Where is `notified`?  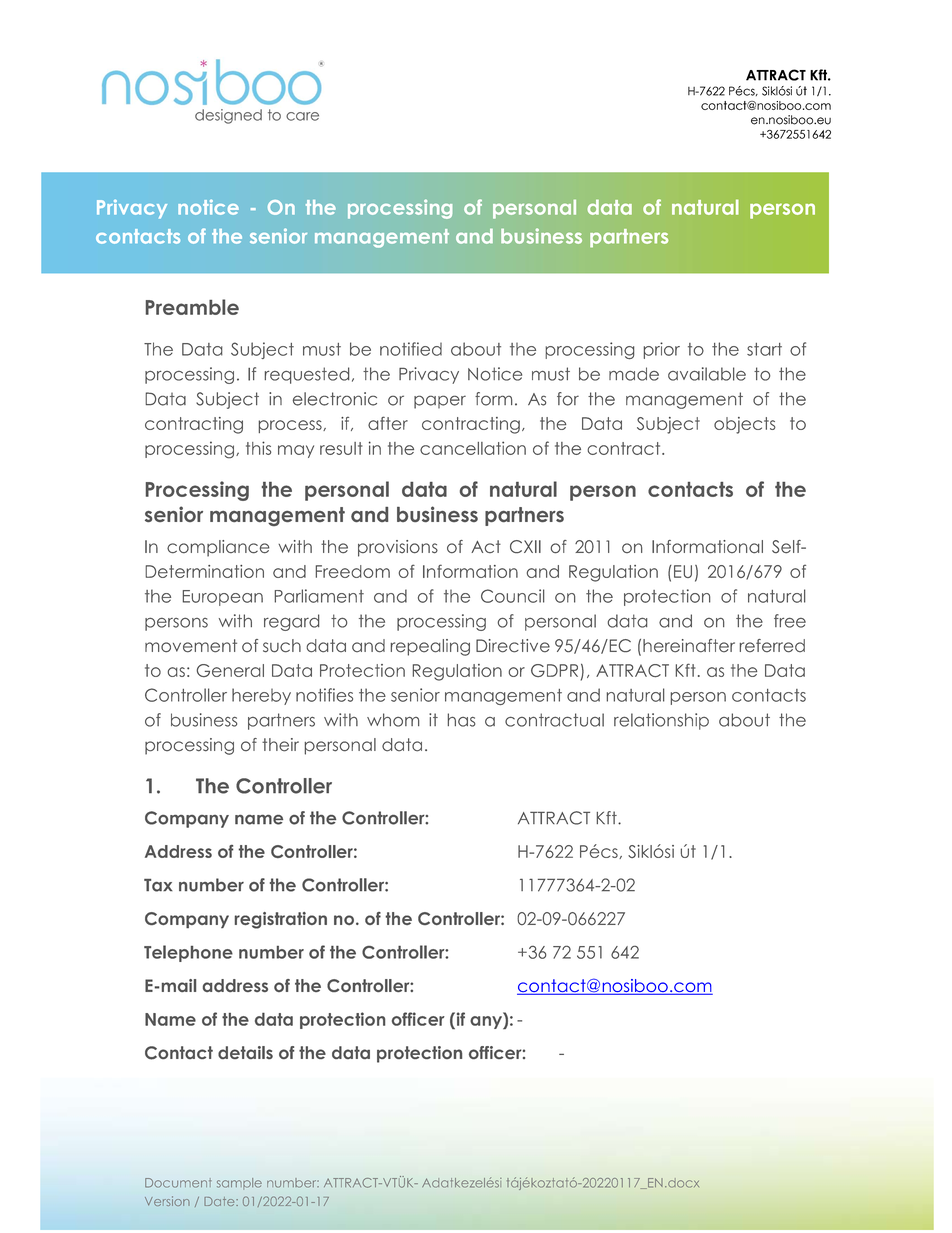
notified is located at coordinates (411, 349).
